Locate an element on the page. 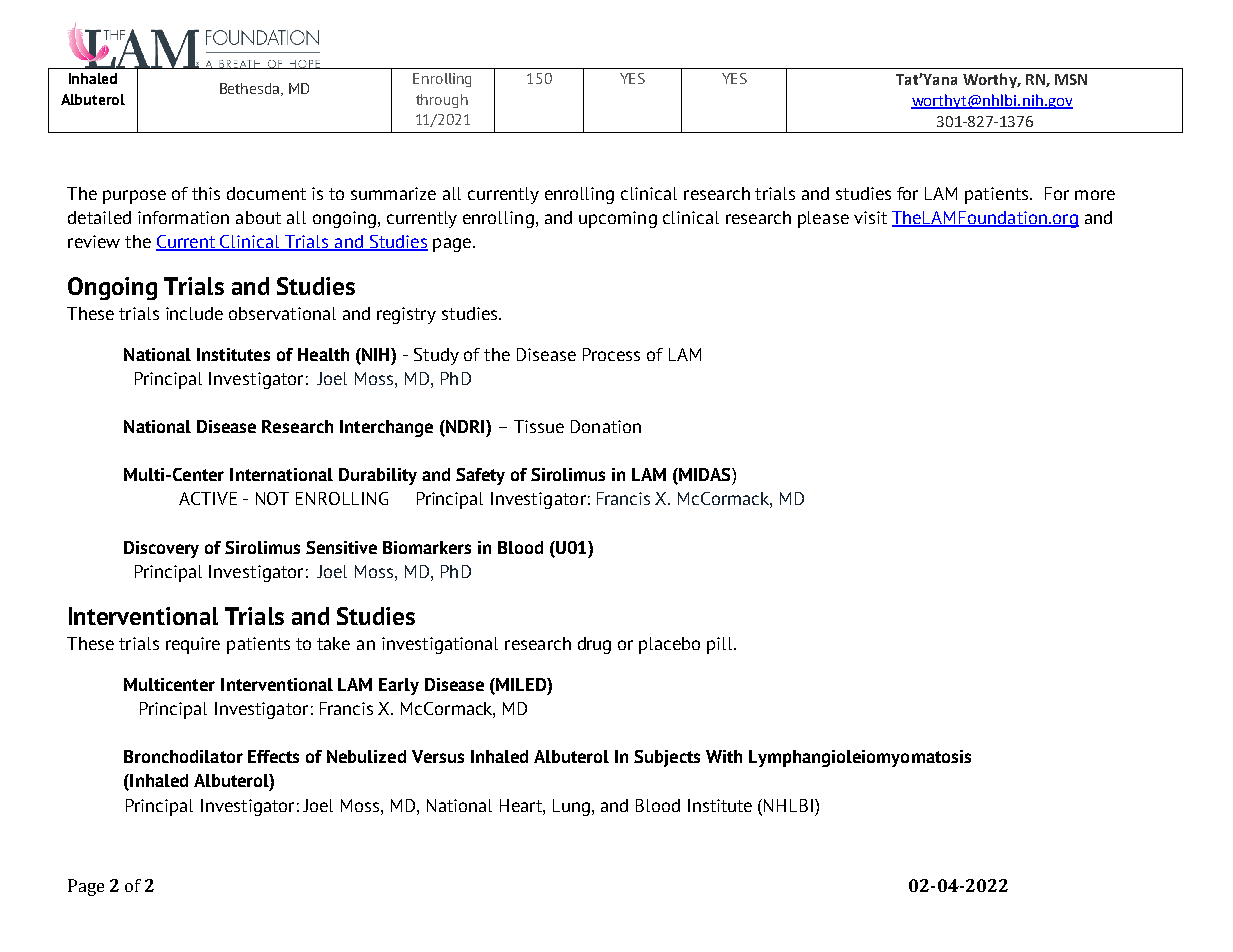  include is located at coordinates (194, 313).
